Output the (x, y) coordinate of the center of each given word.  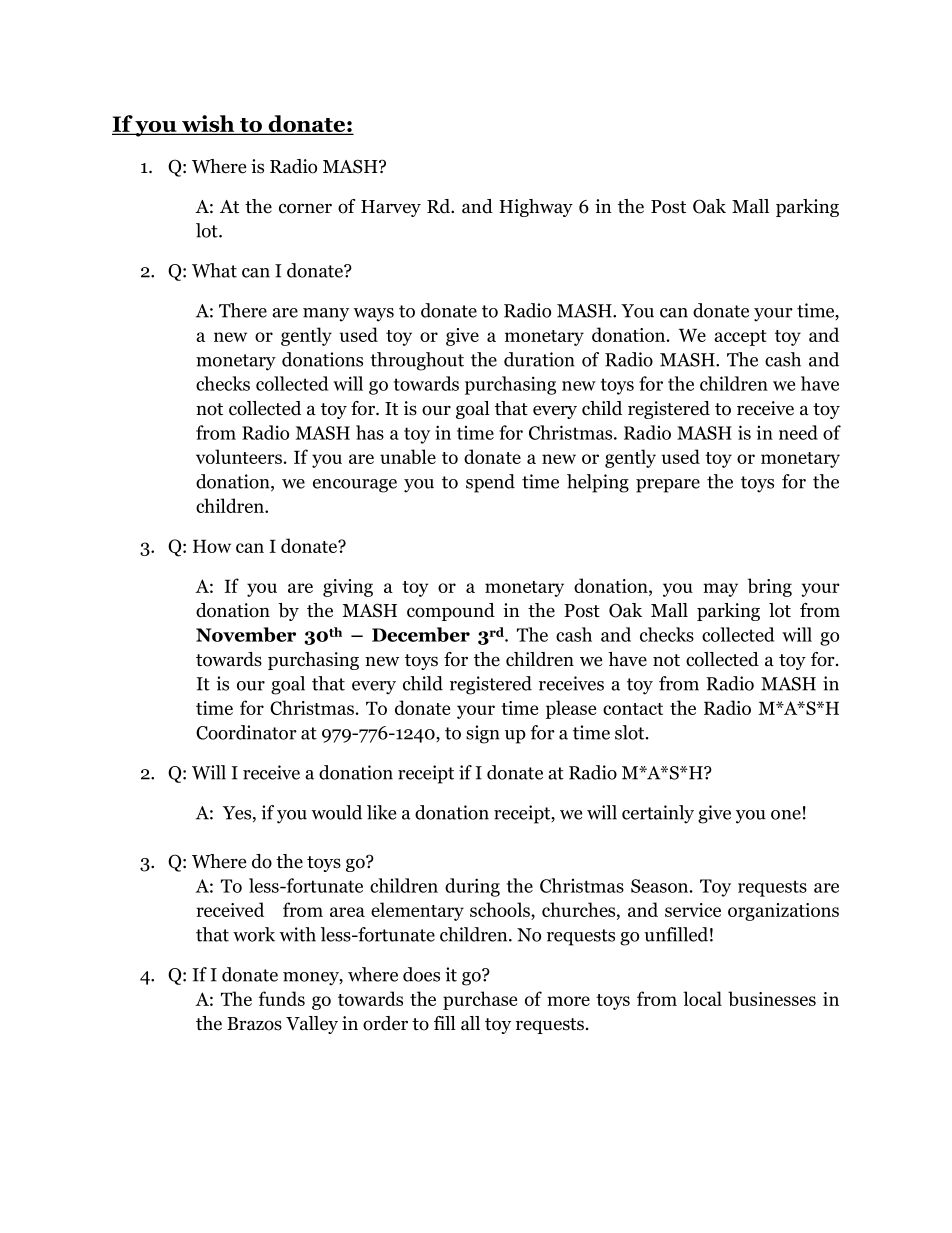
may (720, 590)
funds (282, 998)
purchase (480, 1000)
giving (348, 588)
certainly (658, 814)
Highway (536, 208)
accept (740, 338)
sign (483, 734)
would (336, 812)
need (798, 432)
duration (539, 359)
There (243, 310)
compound (451, 612)
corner (305, 208)
